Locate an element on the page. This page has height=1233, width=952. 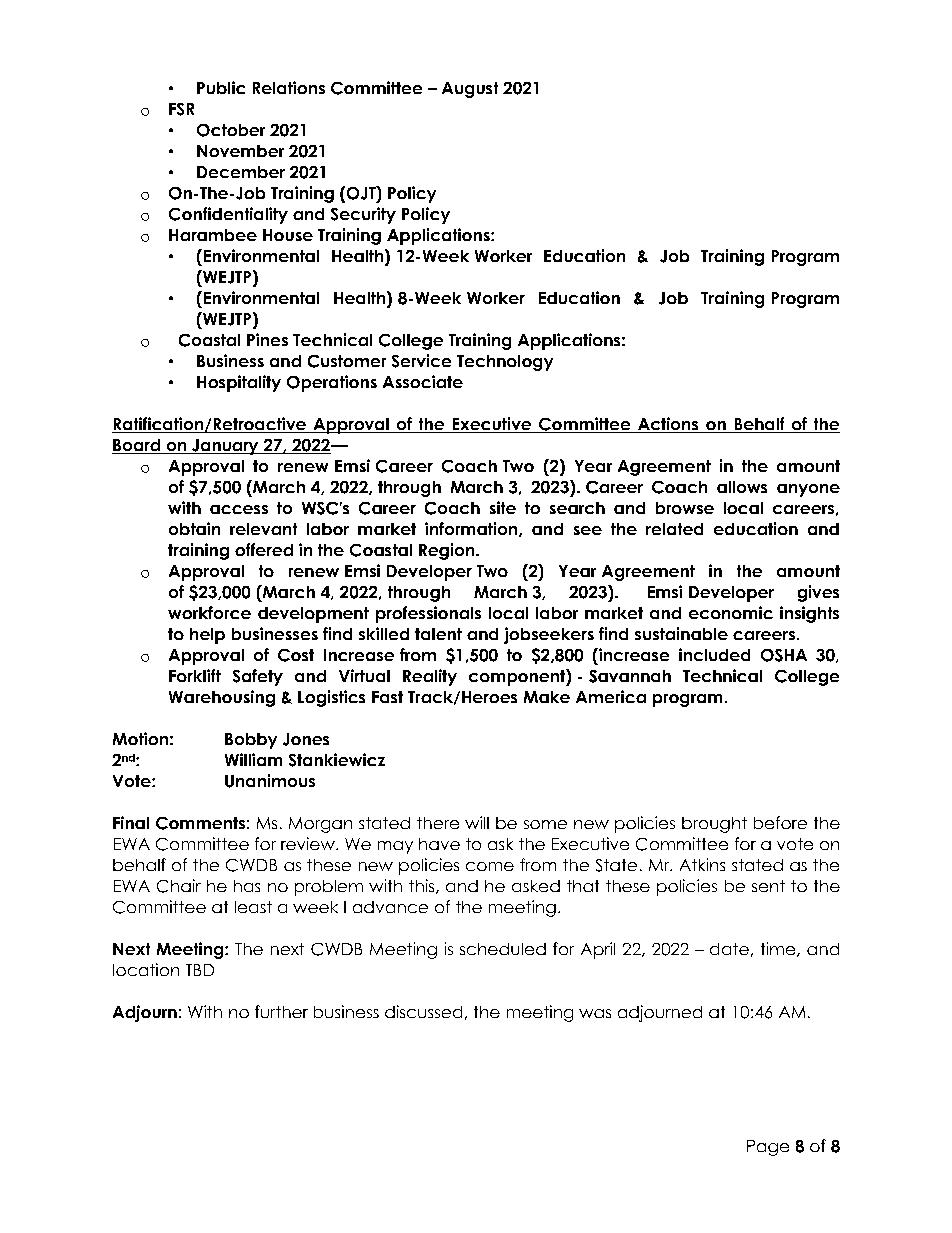
site is located at coordinates (503, 507).
